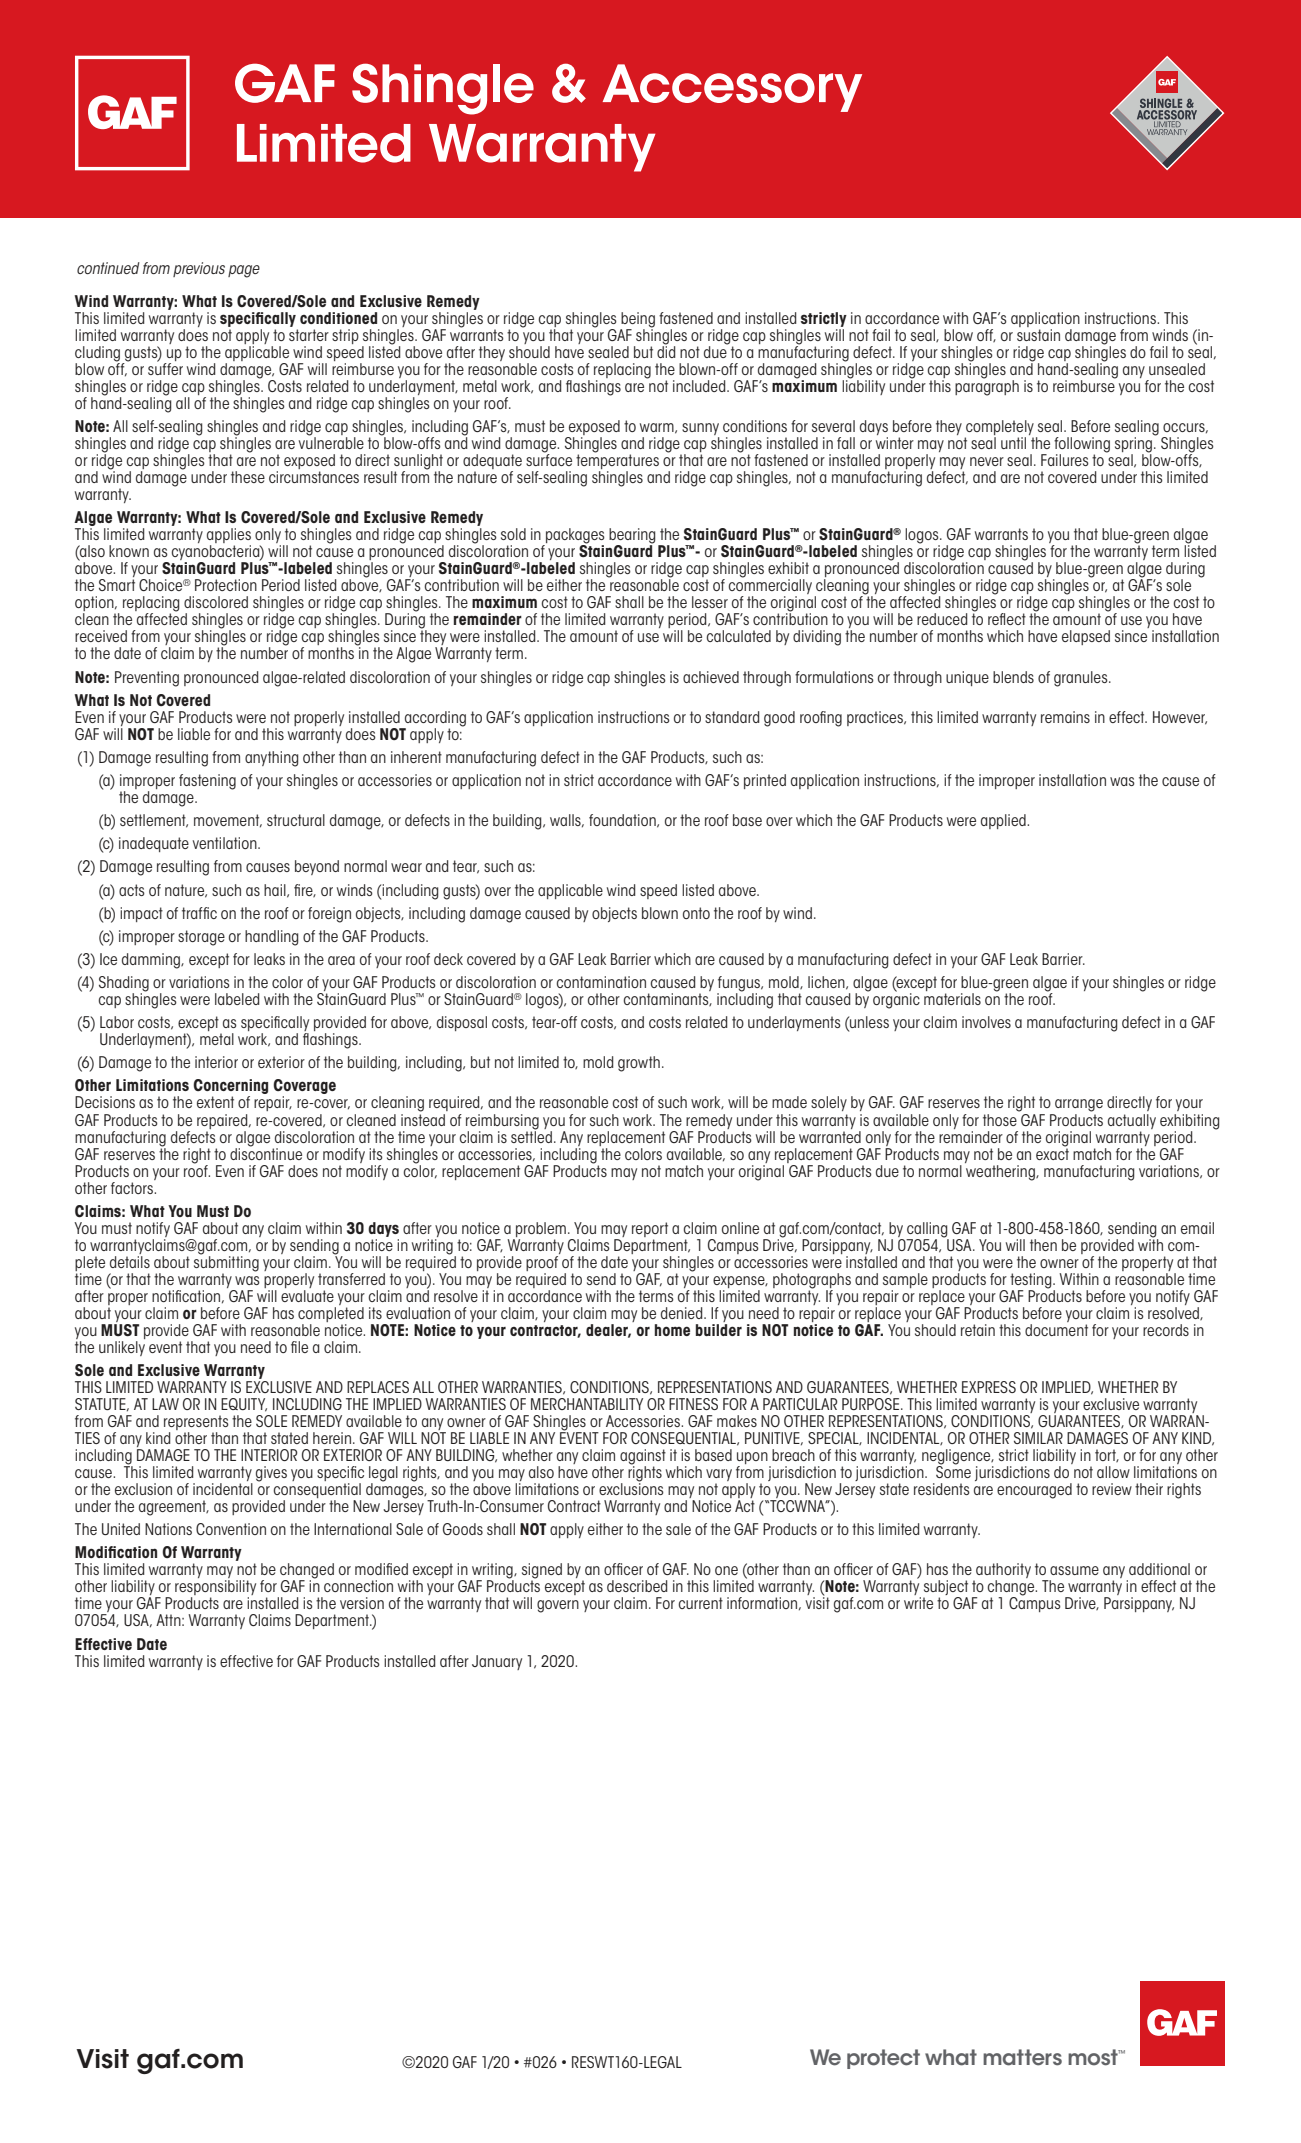 The height and width of the image is (2143, 1301). Describe the element at coordinates (215, 1589) in the image. I see `responsibility` at that location.
